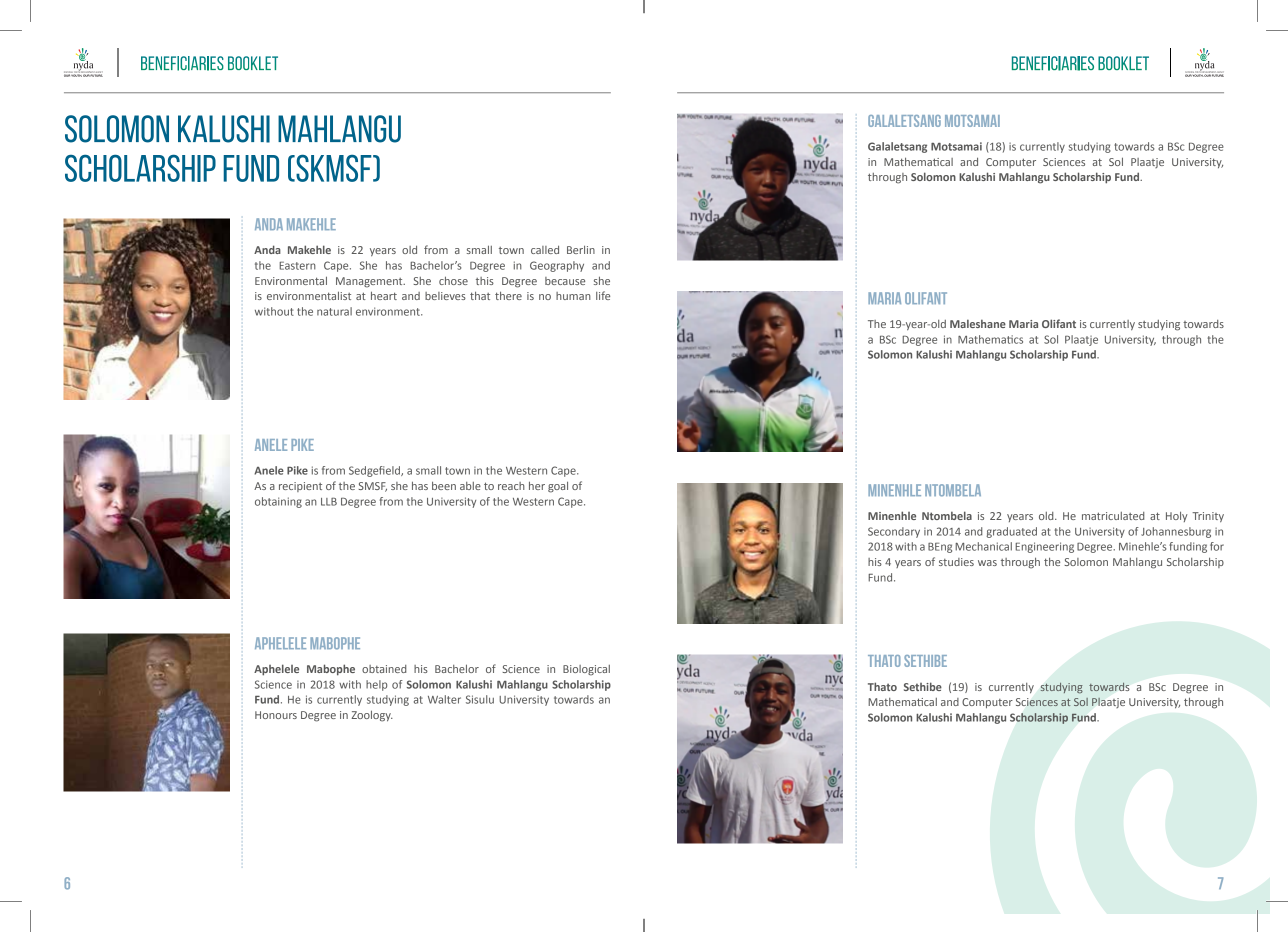 The image size is (1288, 932). I want to click on Berlin, so click(581, 249).
